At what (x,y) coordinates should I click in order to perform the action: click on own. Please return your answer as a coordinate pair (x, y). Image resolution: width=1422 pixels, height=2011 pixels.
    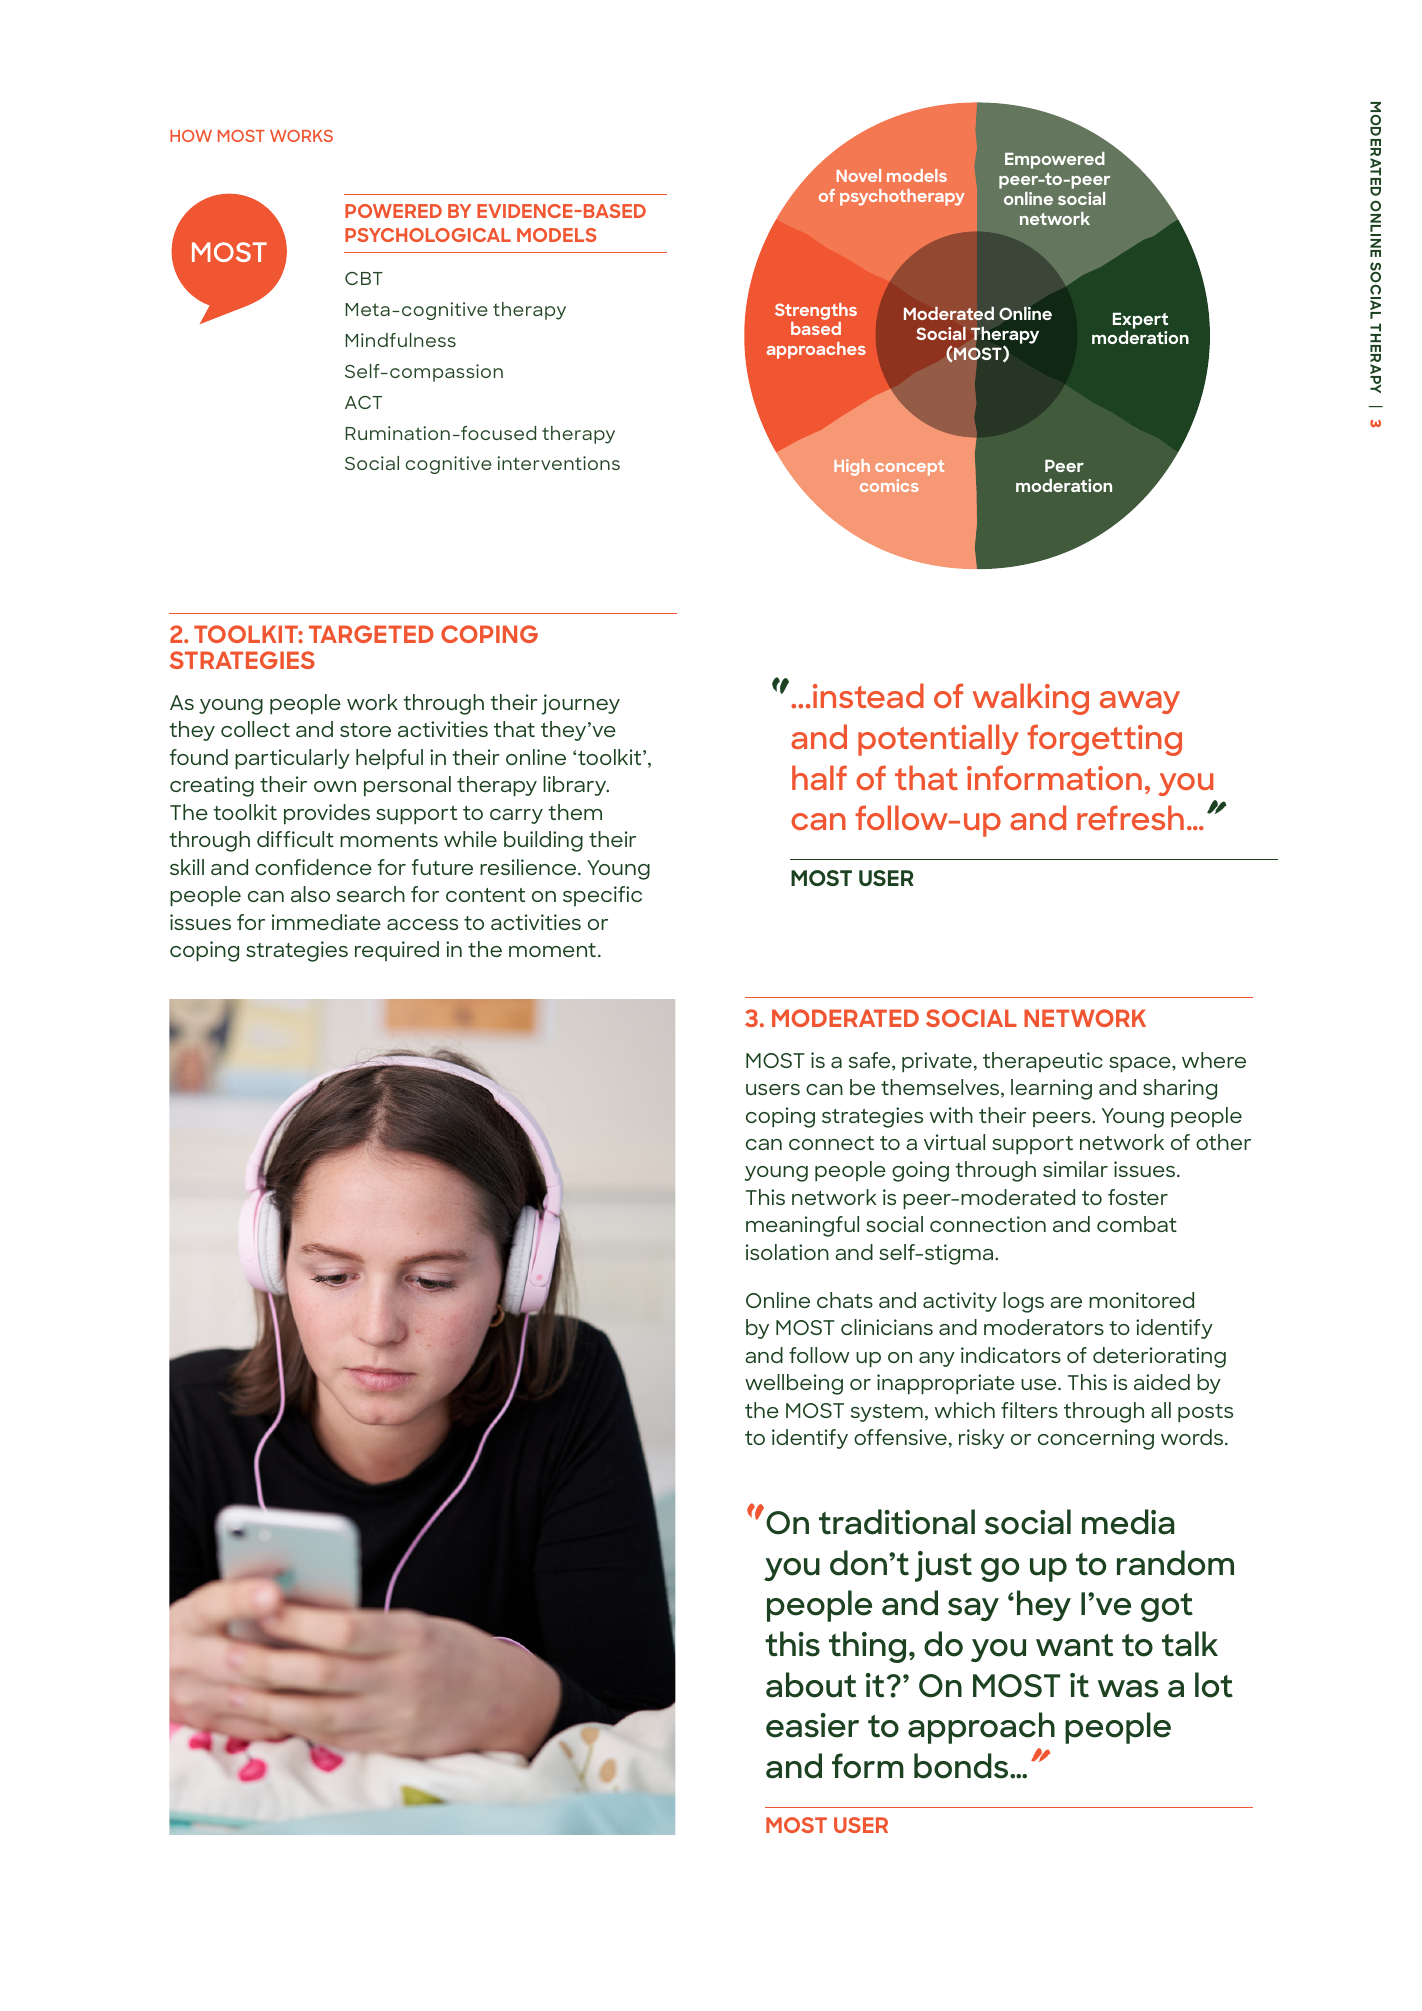
    Looking at the image, I should click on (335, 786).
